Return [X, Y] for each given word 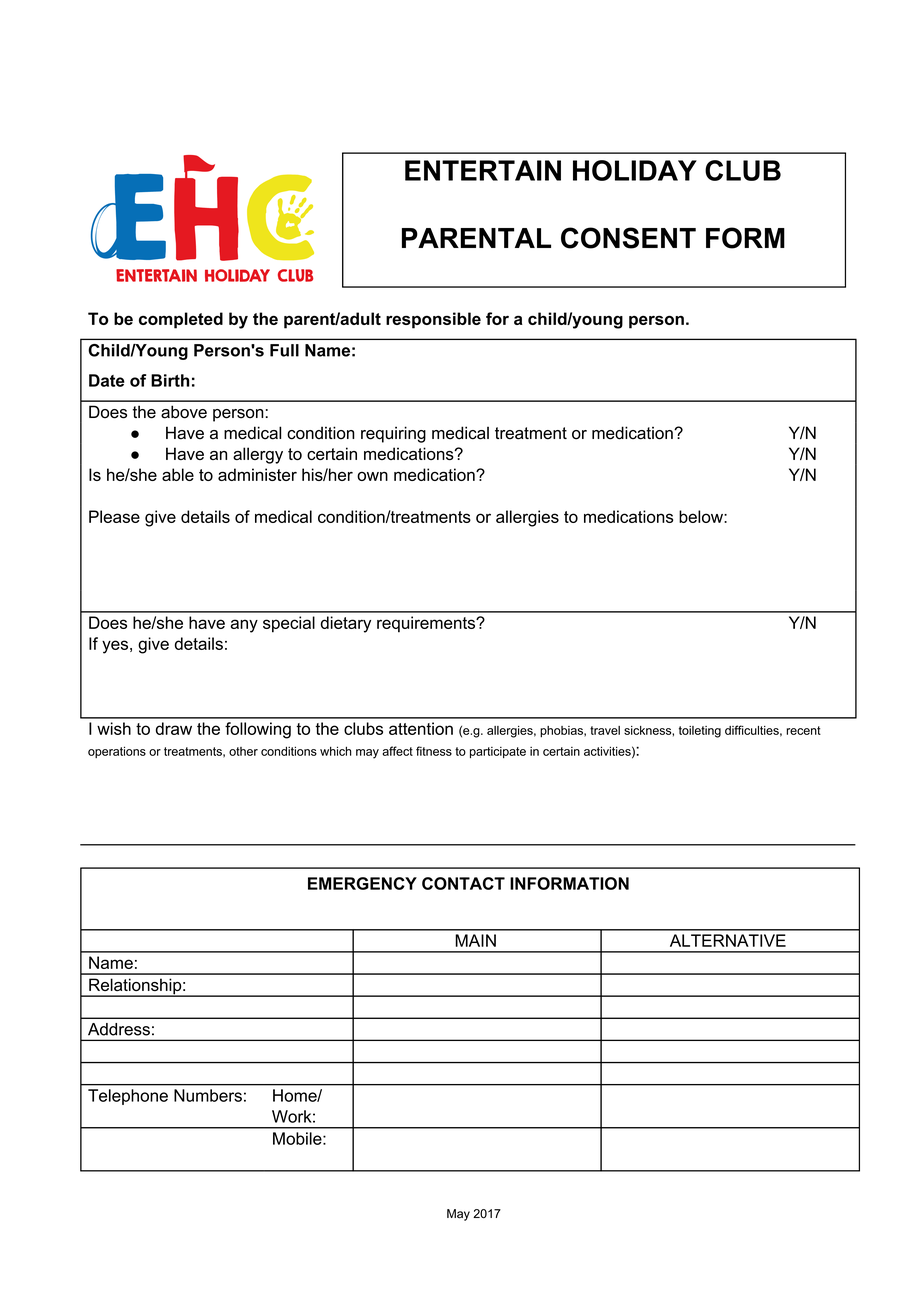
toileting [700, 732]
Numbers [208, 1095]
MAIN [475, 940]
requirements [427, 624]
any [244, 626]
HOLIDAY [635, 170]
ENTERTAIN [483, 170]
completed [181, 320]
